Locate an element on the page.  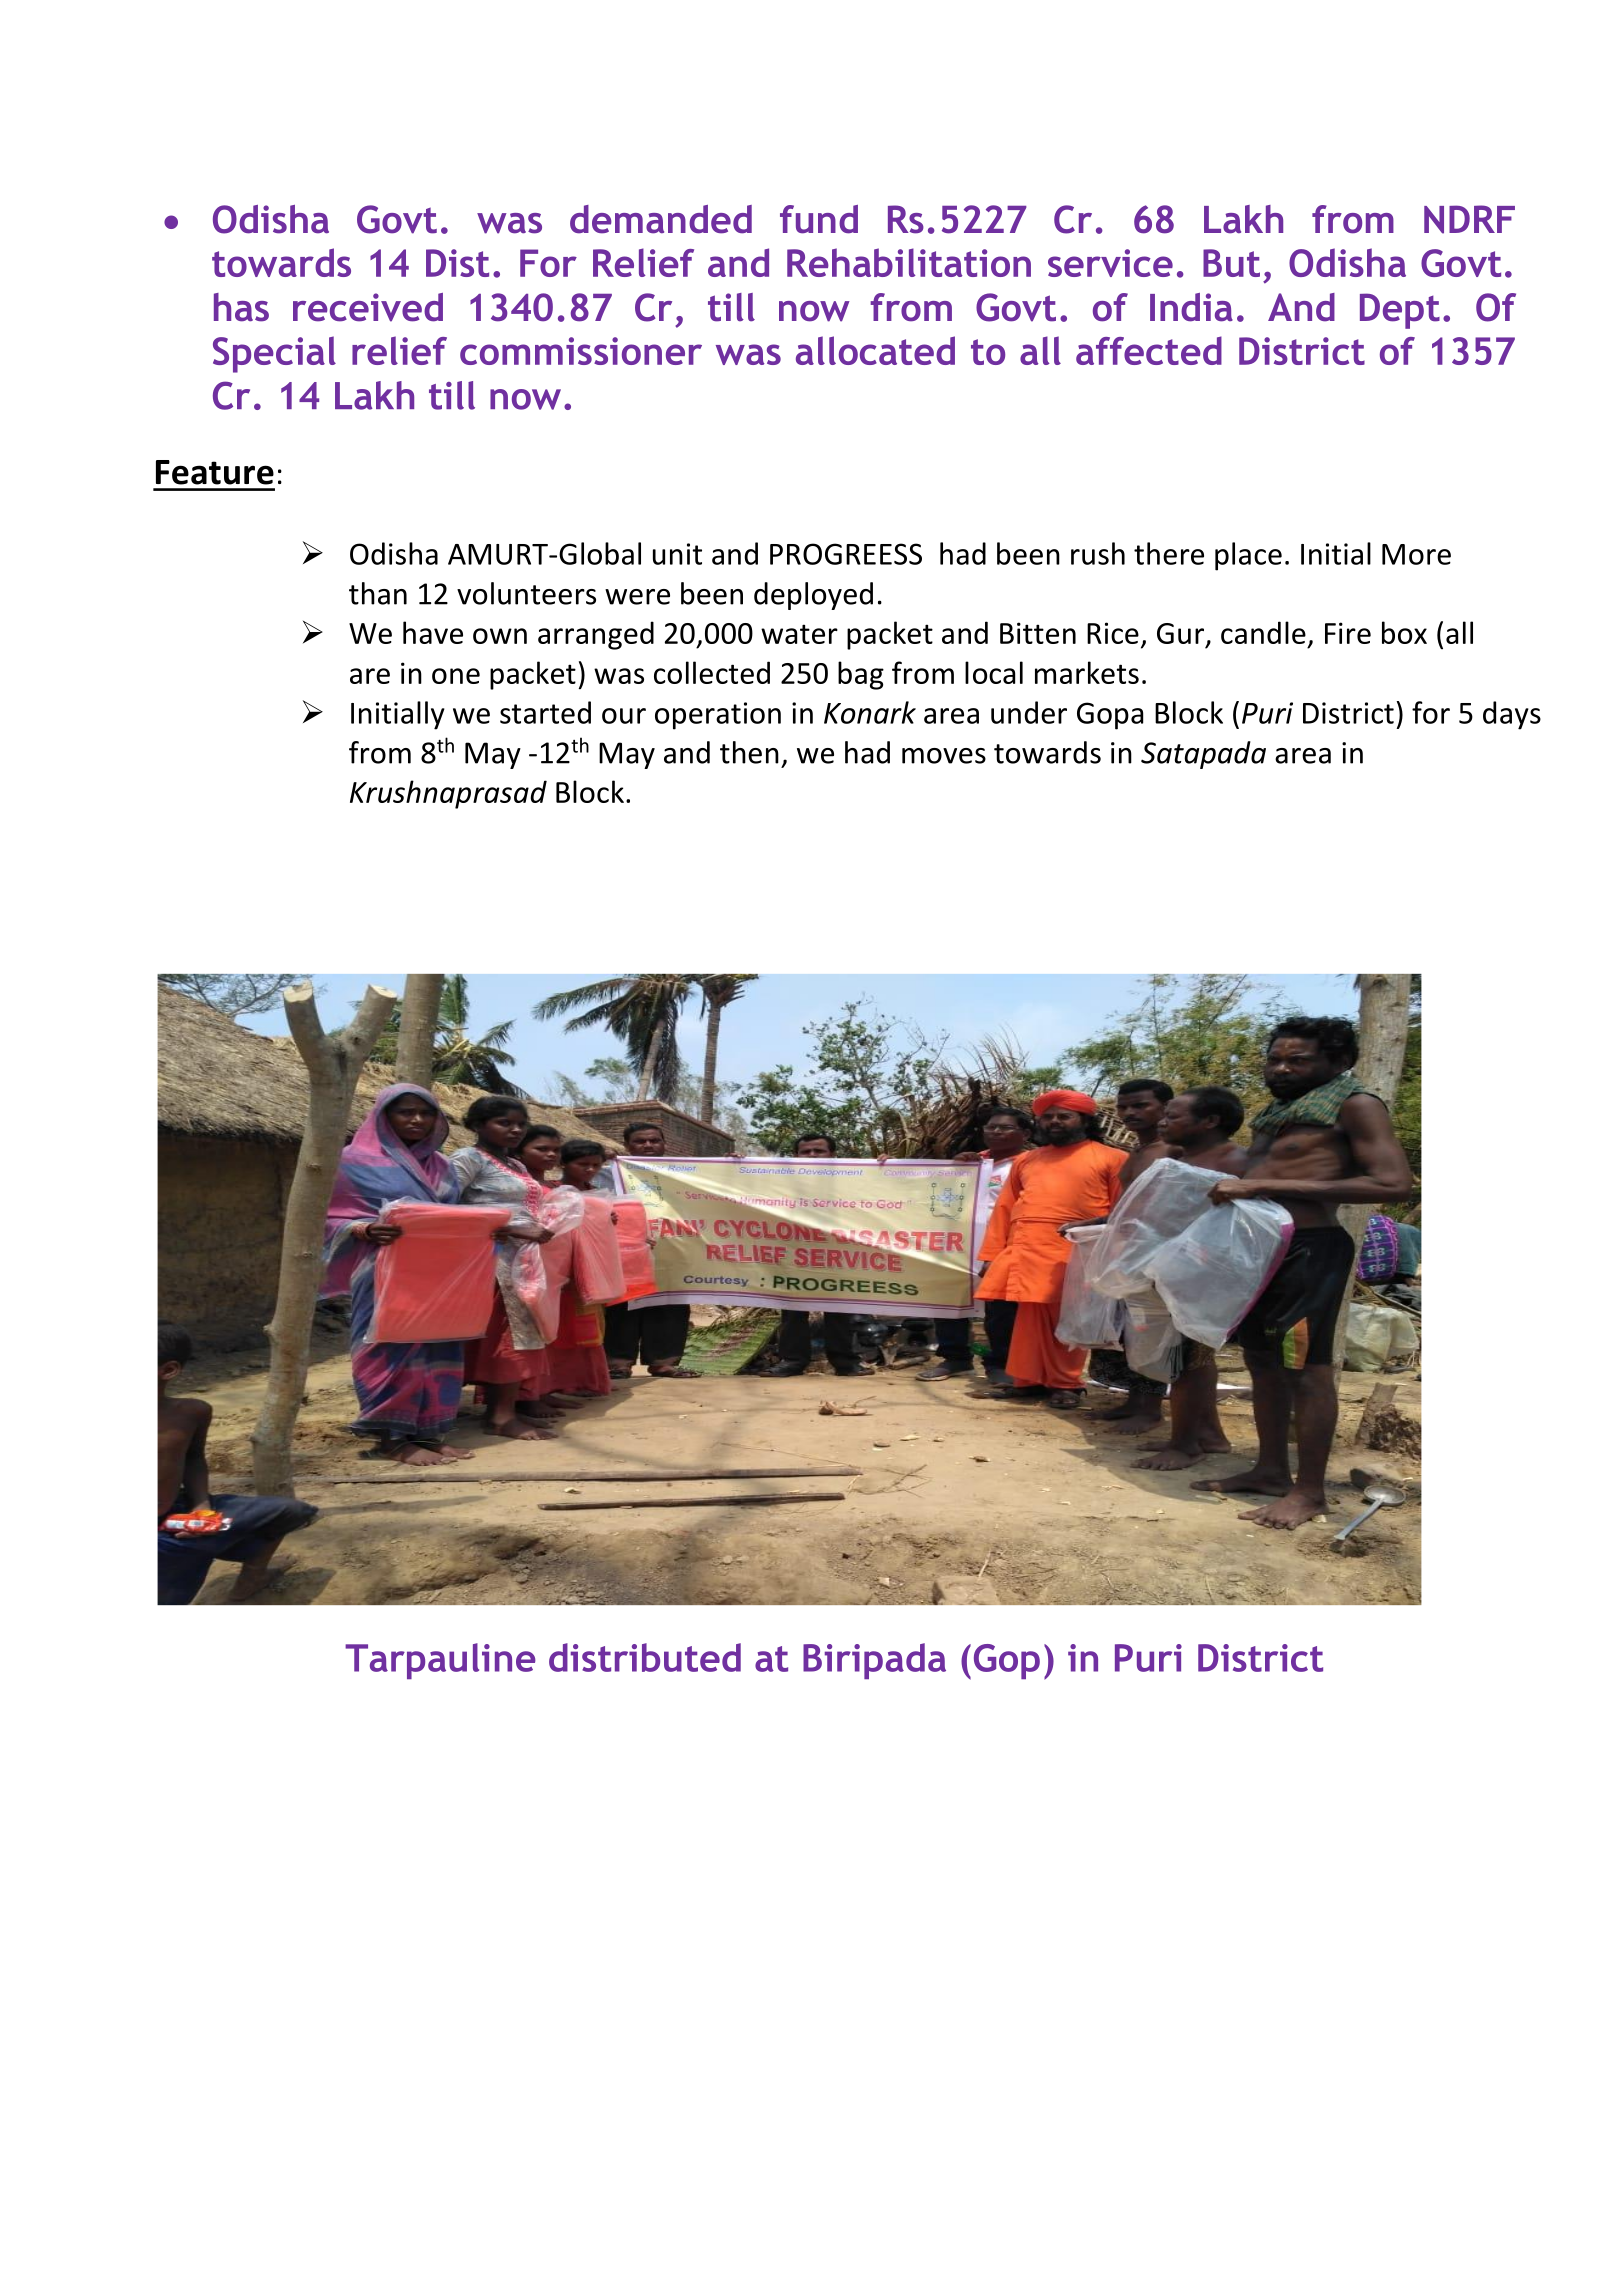
than is located at coordinates (378, 593).
